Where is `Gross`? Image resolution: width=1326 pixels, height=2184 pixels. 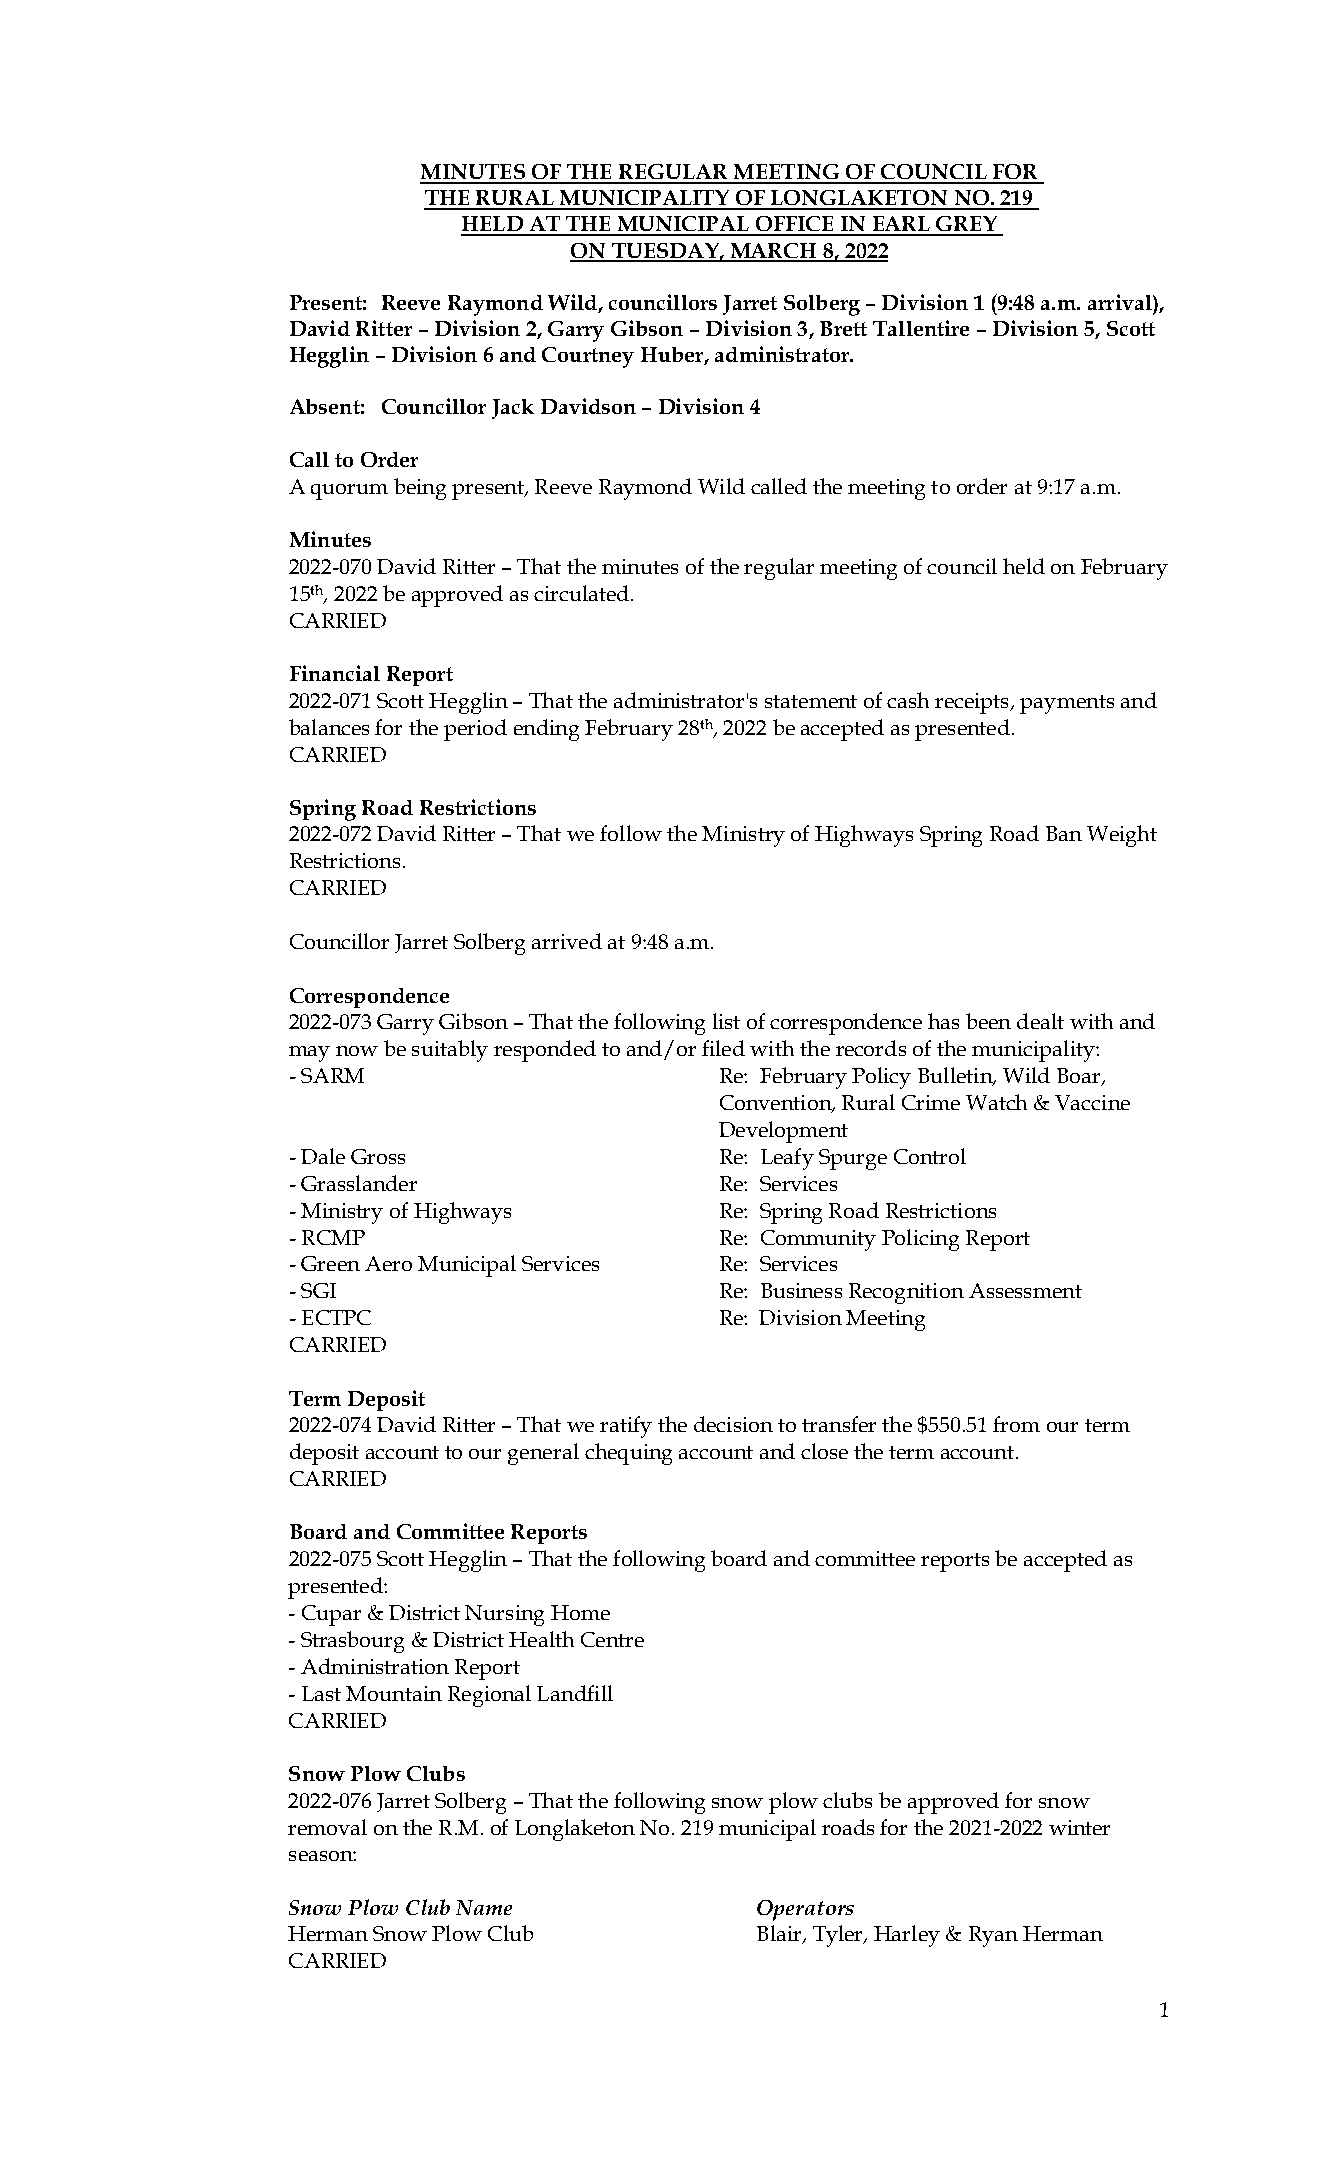 Gross is located at coordinates (378, 1156).
